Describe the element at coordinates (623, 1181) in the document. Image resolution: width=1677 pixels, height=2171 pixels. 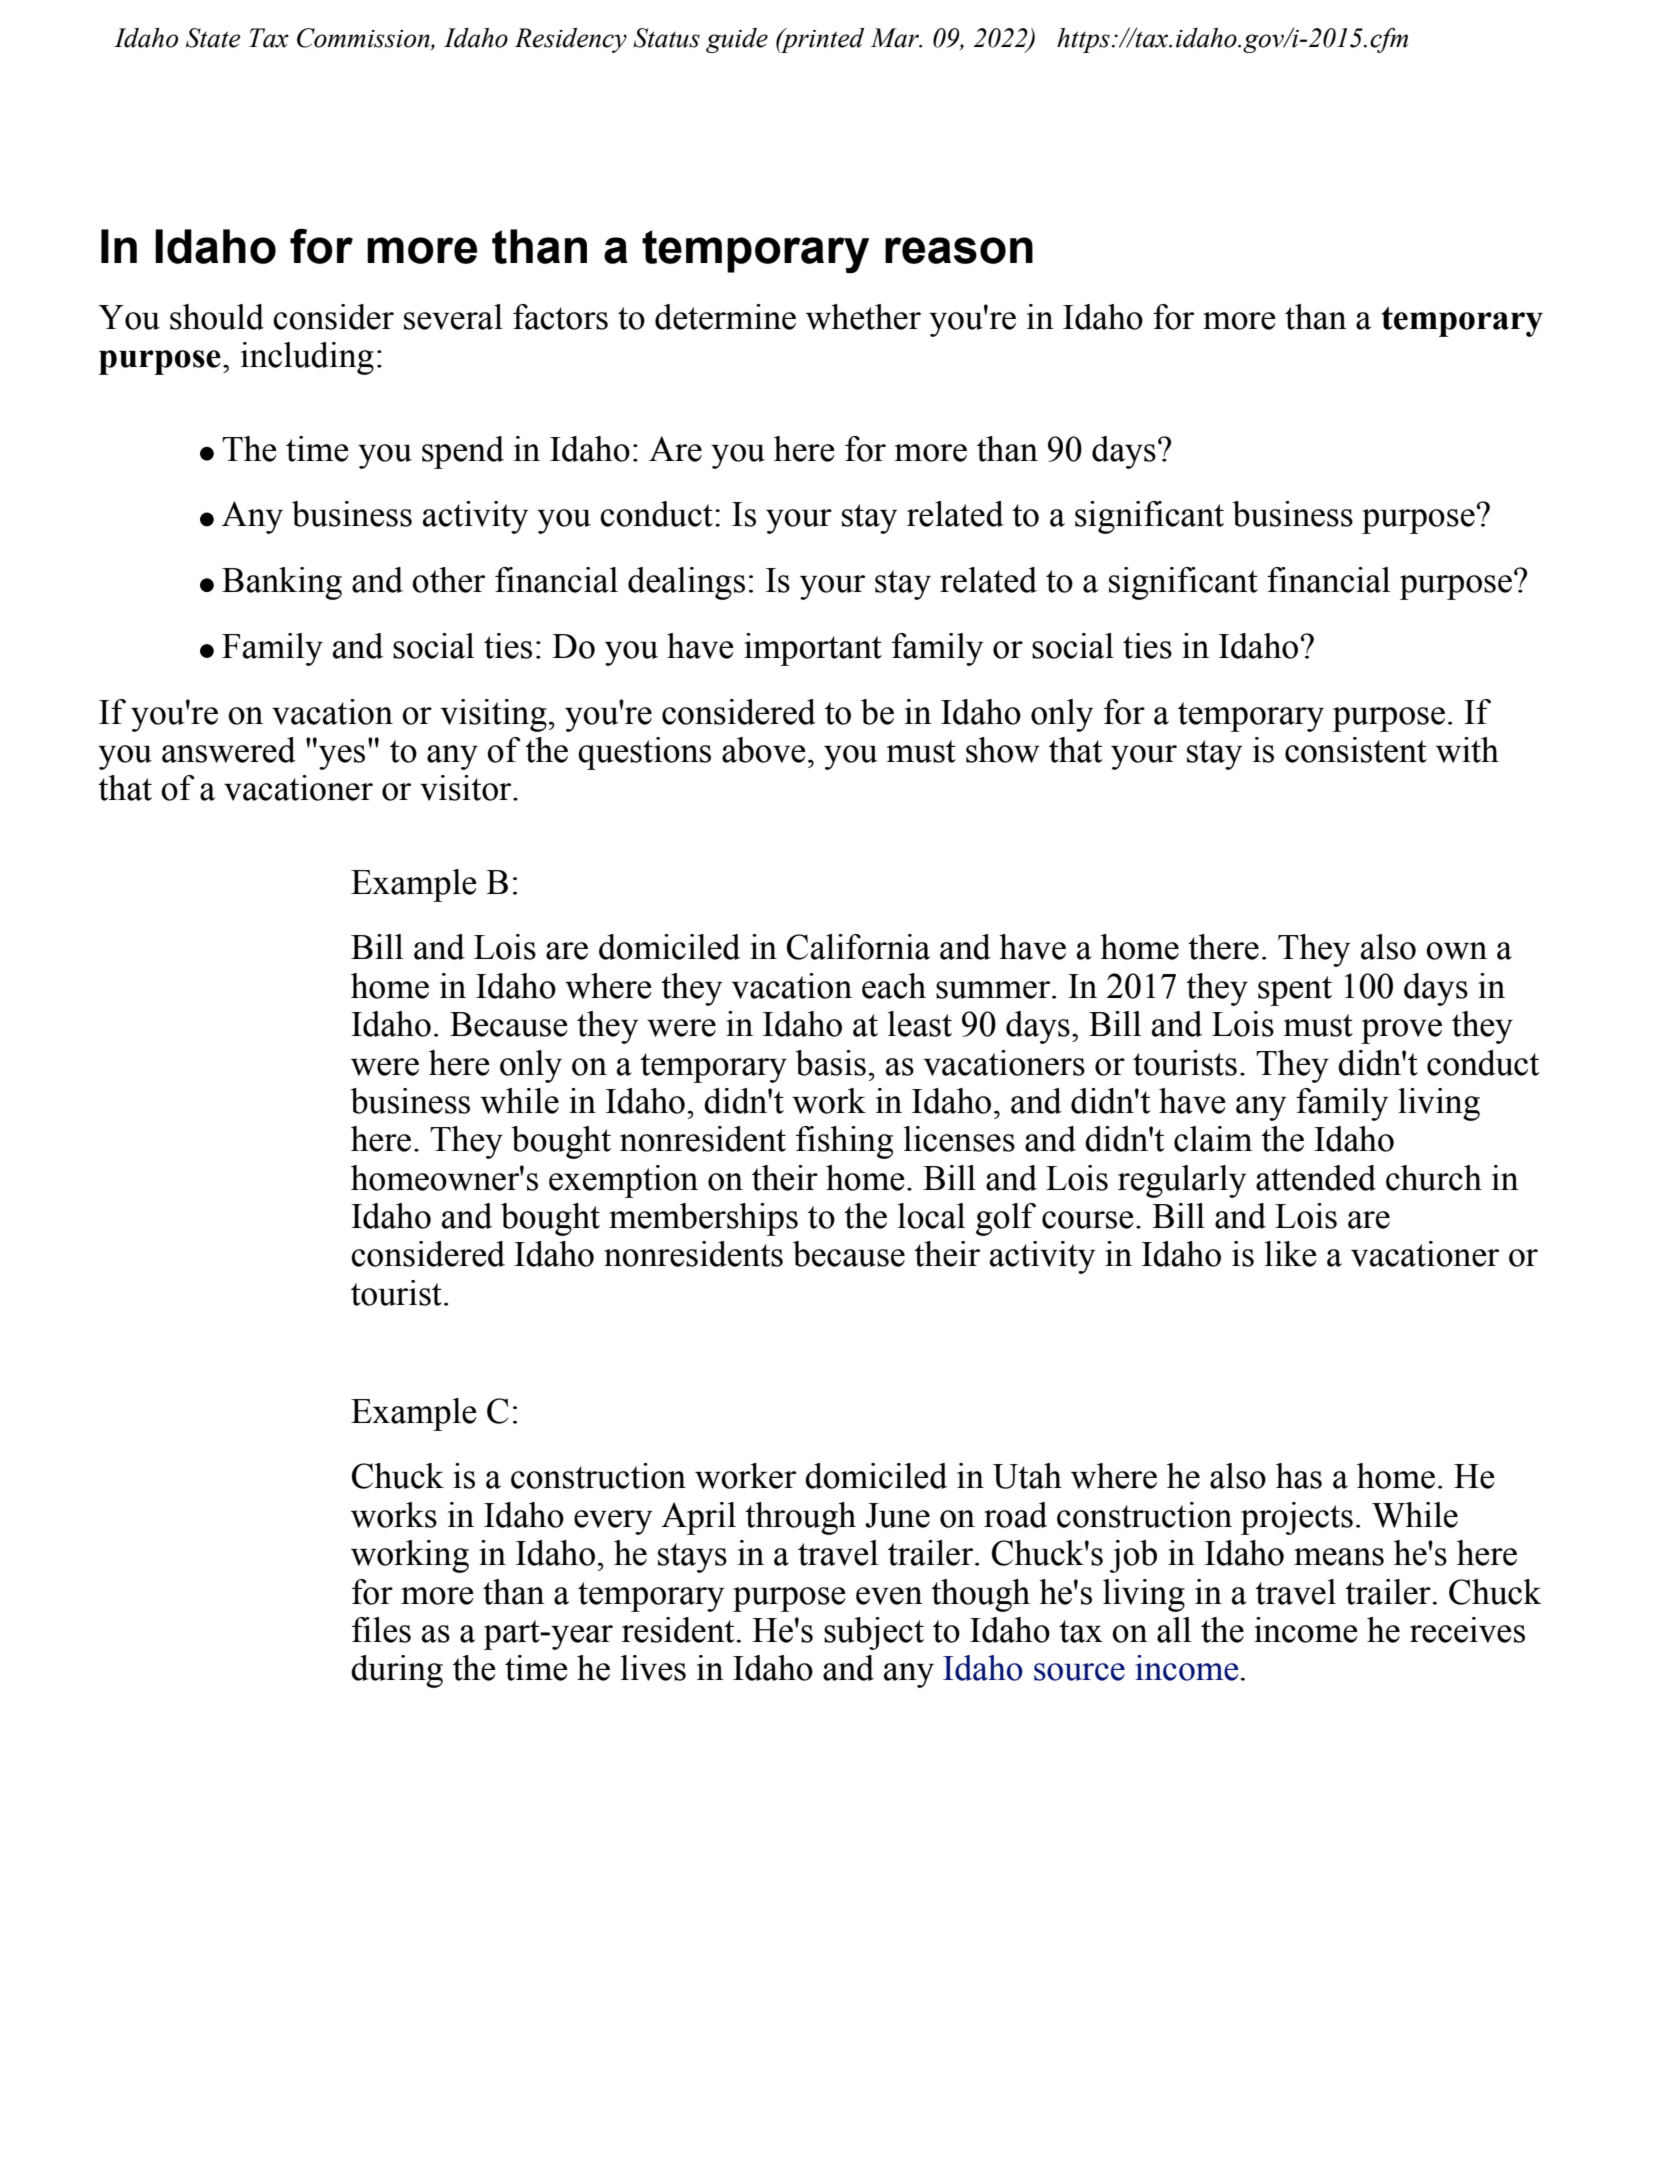
I see `exemption` at that location.
